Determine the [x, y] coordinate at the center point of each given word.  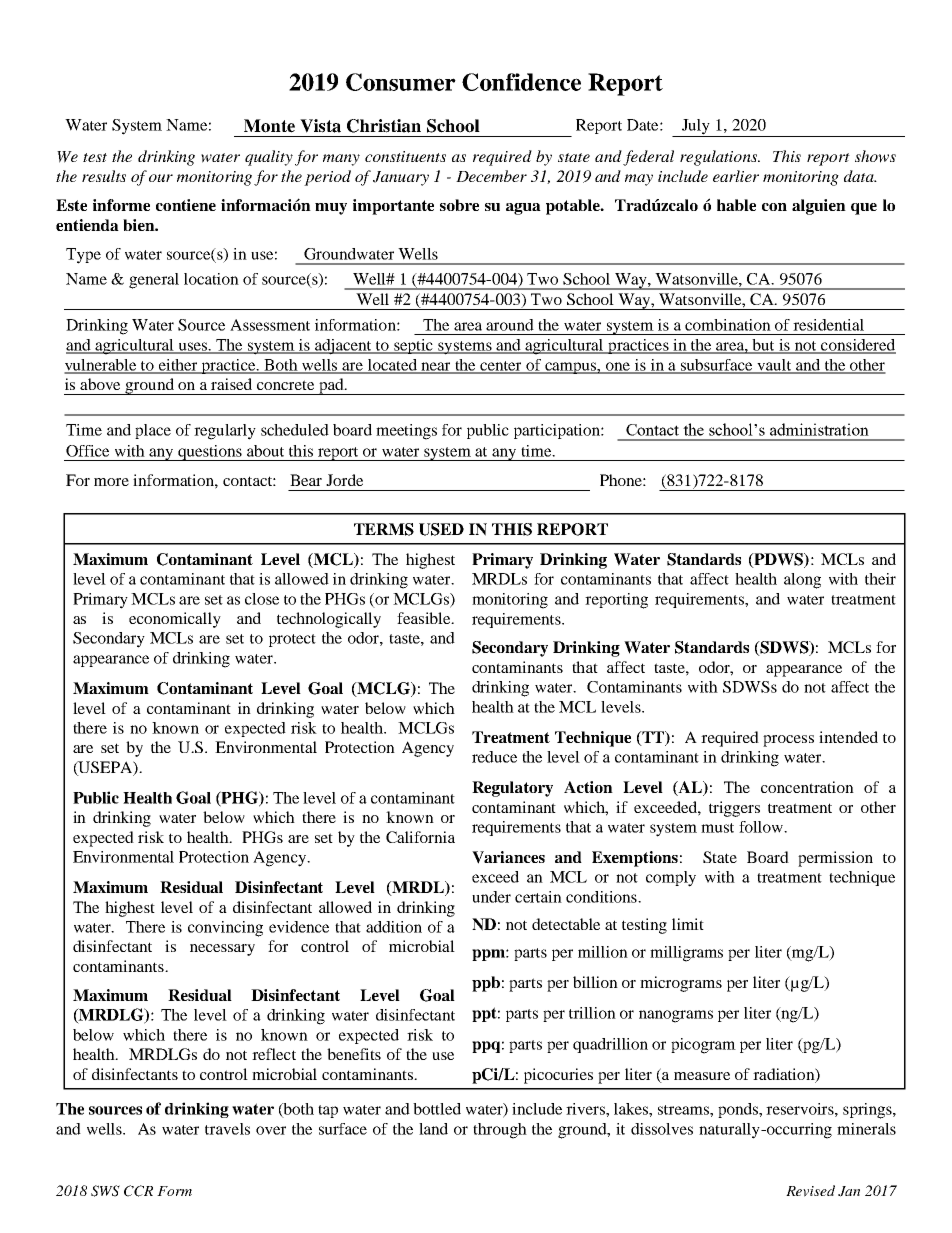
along [802, 581]
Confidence [521, 82]
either [178, 366]
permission [835, 859]
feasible [425, 618]
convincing [225, 929]
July [696, 128]
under [491, 897]
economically [175, 620]
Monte [269, 126]
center [501, 367]
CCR [138, 1191]
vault [774, 366]
